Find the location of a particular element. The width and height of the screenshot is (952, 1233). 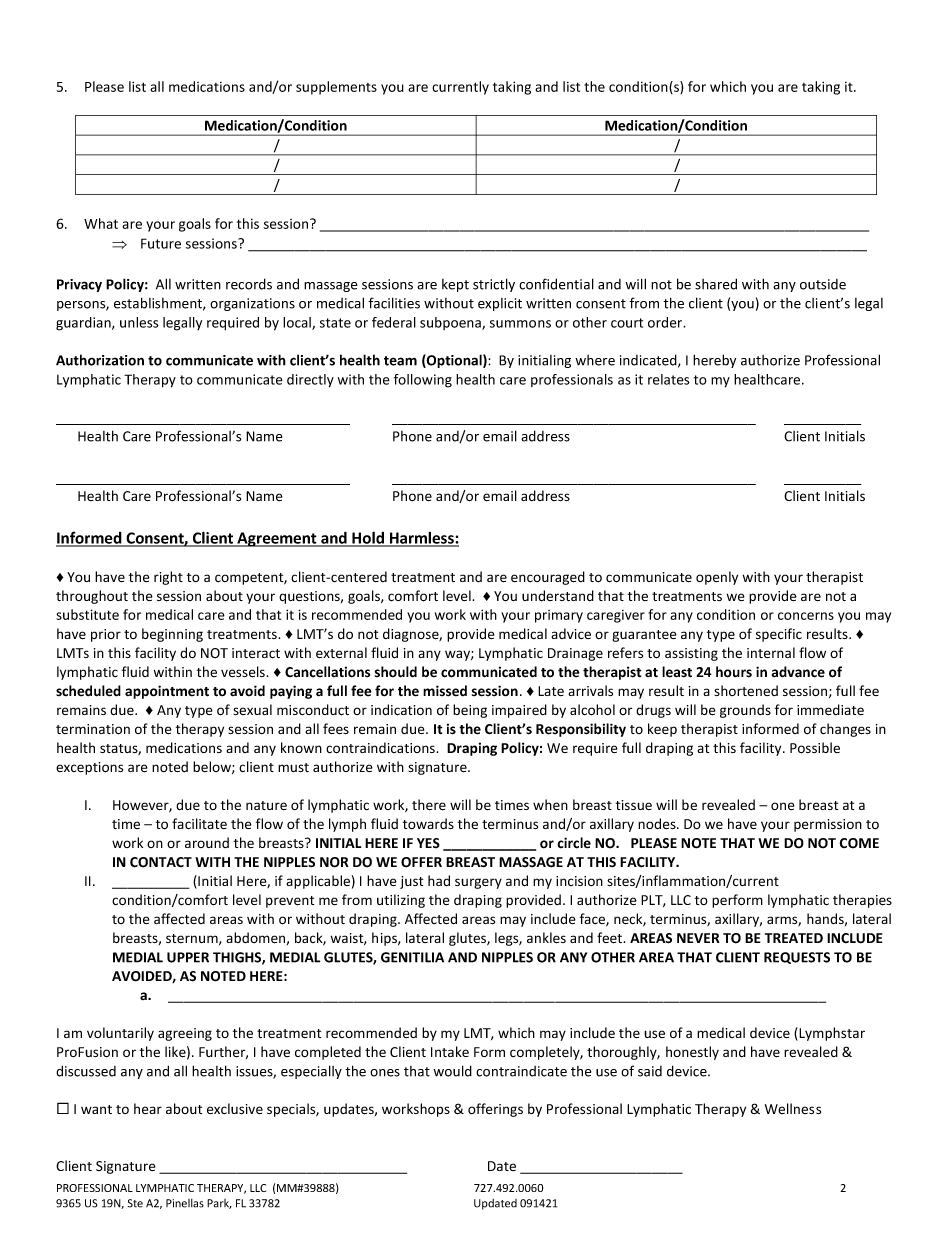

would is located at coordinates (452, 1071).
